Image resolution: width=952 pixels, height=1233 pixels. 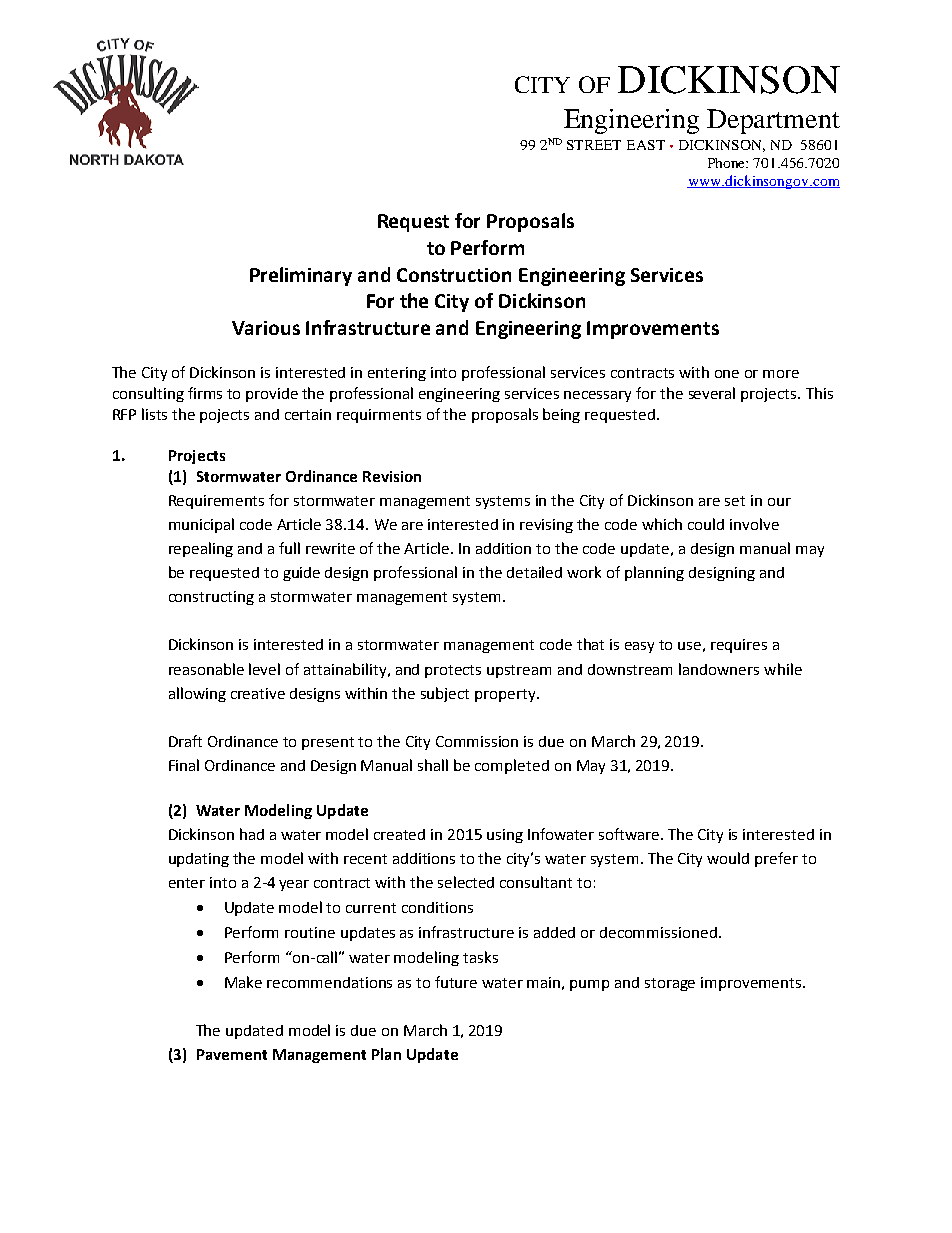 What do you see at coordinates (594, 145) in the page?
I see `STREET` at bounding box center [594, 145].
